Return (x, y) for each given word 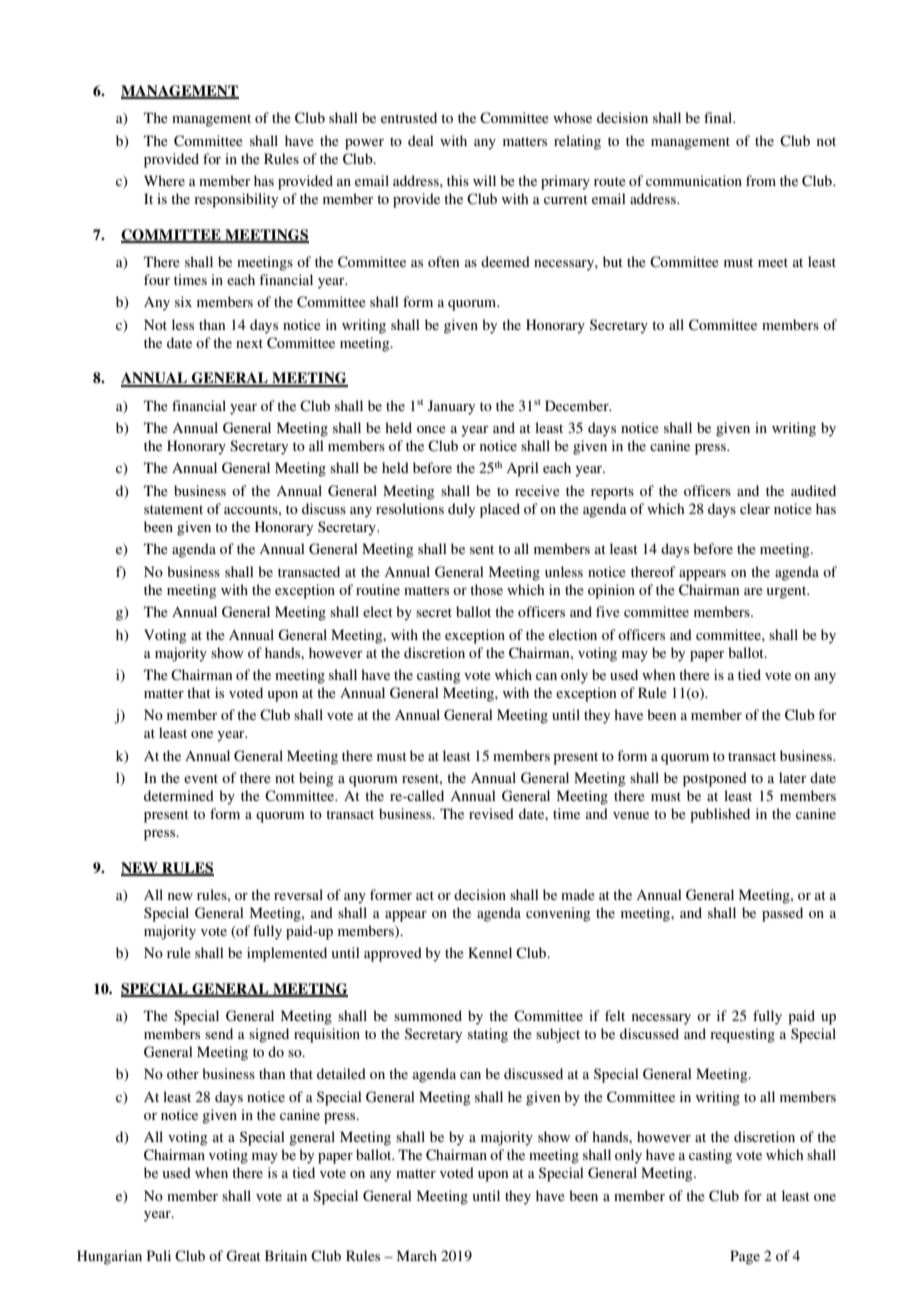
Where (164, 180)
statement (173, 509)
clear (755, 508)
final (719, 117)
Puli (159, 1255)
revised (491, 813)
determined (179, 795)
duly (461, 510)
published (720, 815)
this (458, 180)
